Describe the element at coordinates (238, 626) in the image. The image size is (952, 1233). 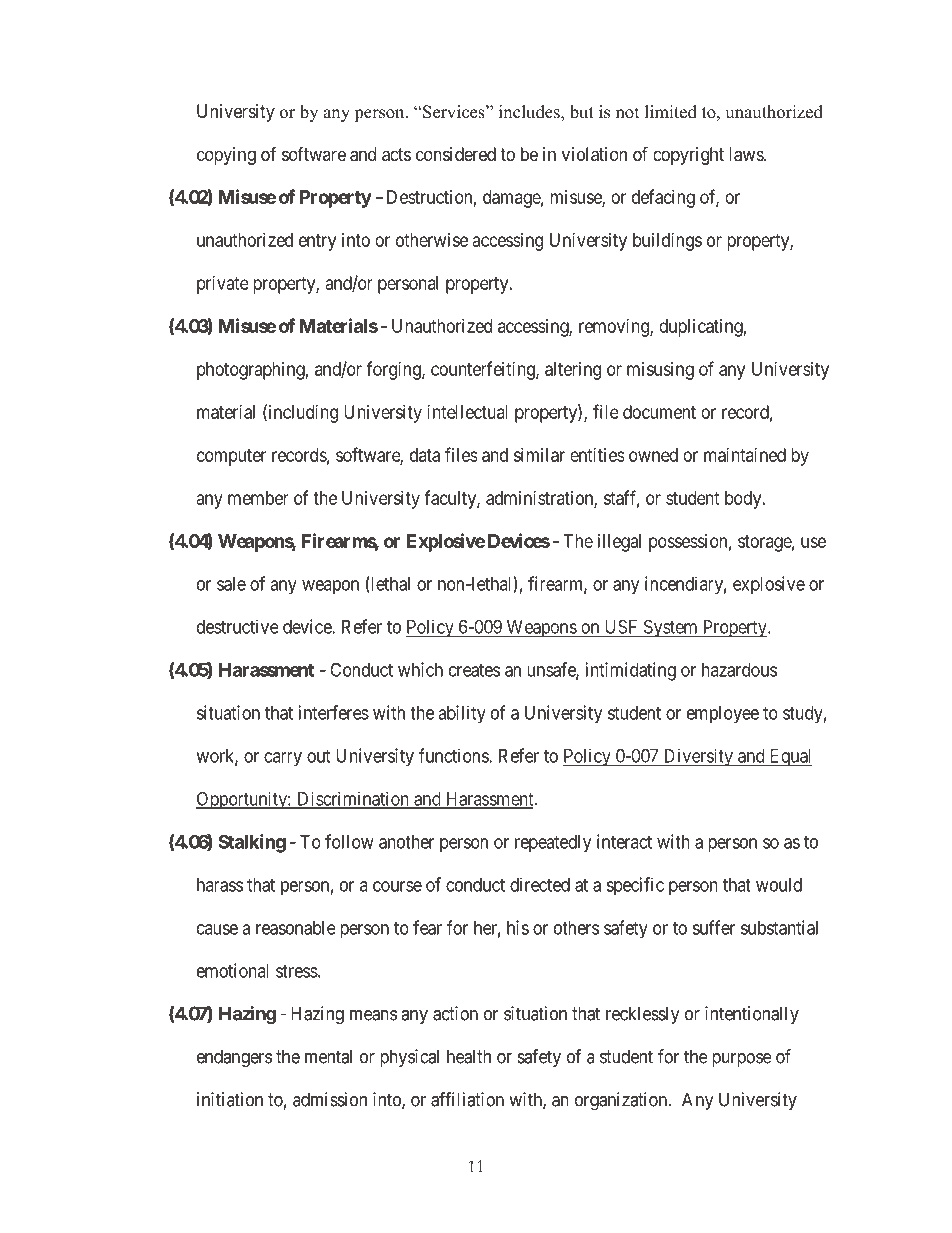
I see `destructive` at that location.
